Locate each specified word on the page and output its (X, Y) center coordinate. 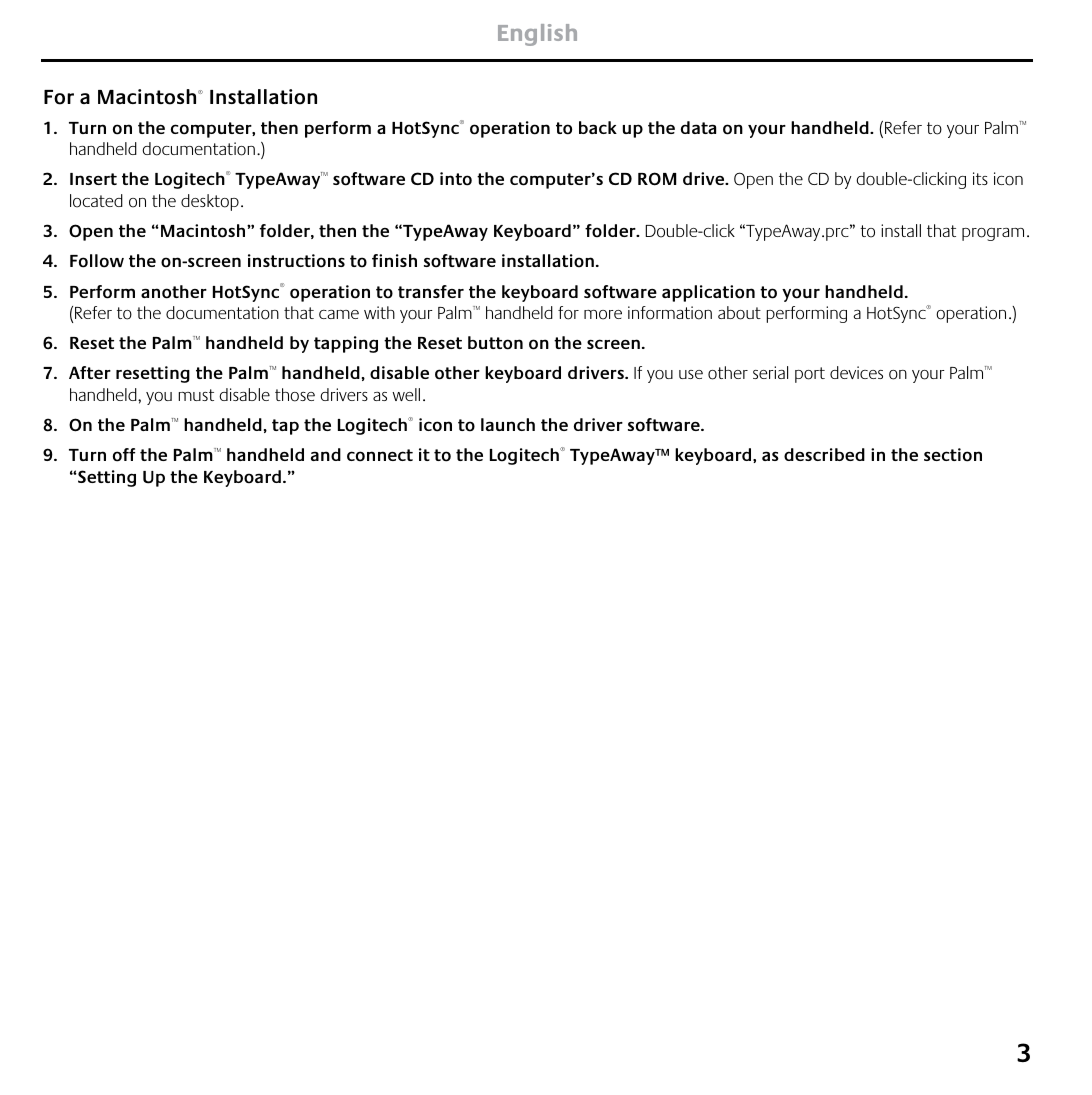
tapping (346, 344)
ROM (657, 179)
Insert (93, 179)
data (698, 127)
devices (856, 372)
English (537, 35)
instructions (296, 261)
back (598, 127)
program (993, 234)
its (980, 178)
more (603, 315)
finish (394, 260)
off (124, 455)
